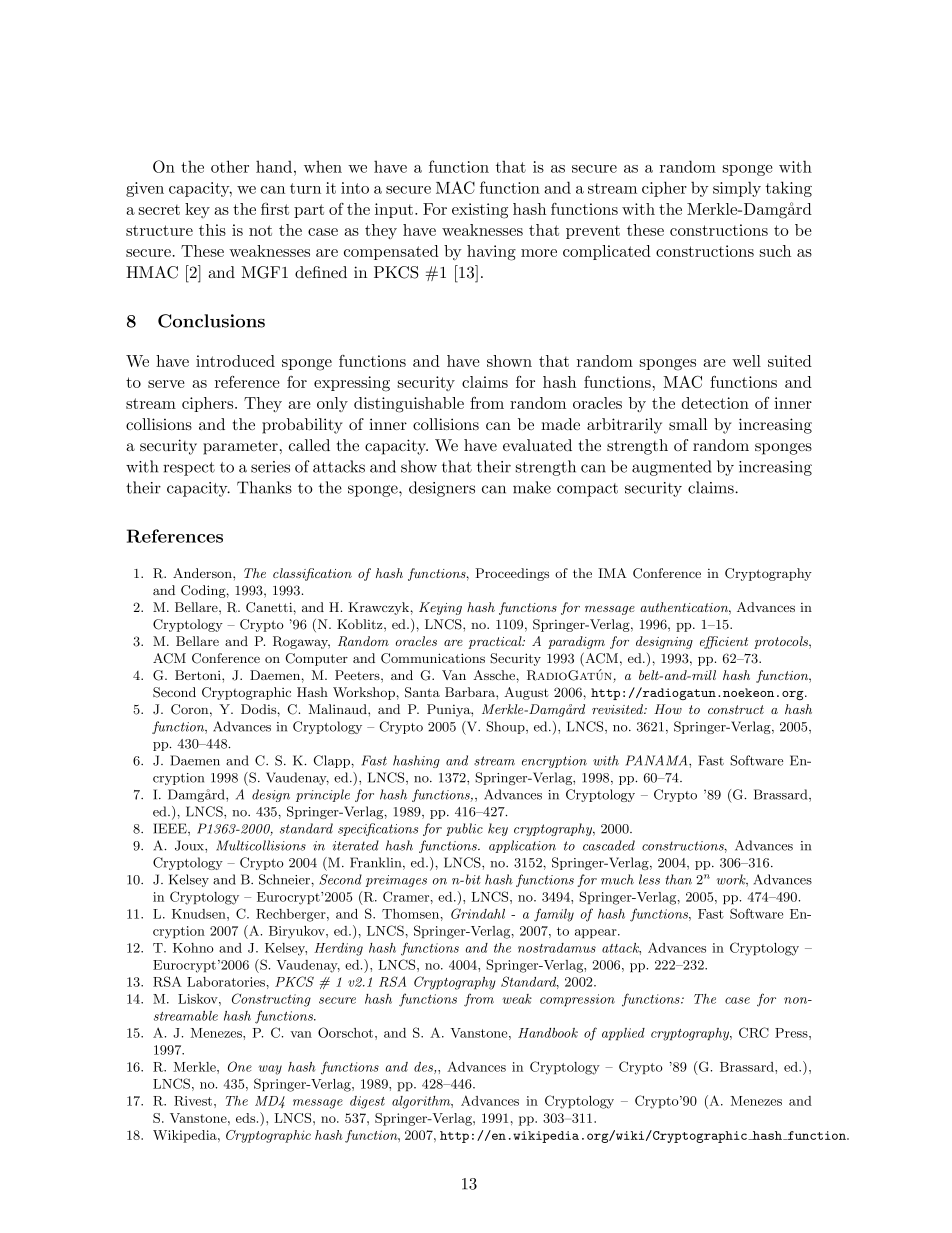 The image size is (952, 1233). What do you see at coordinates (433, 658) in the screenshot?
I see `Communications` at bounding box center [433, 658].
